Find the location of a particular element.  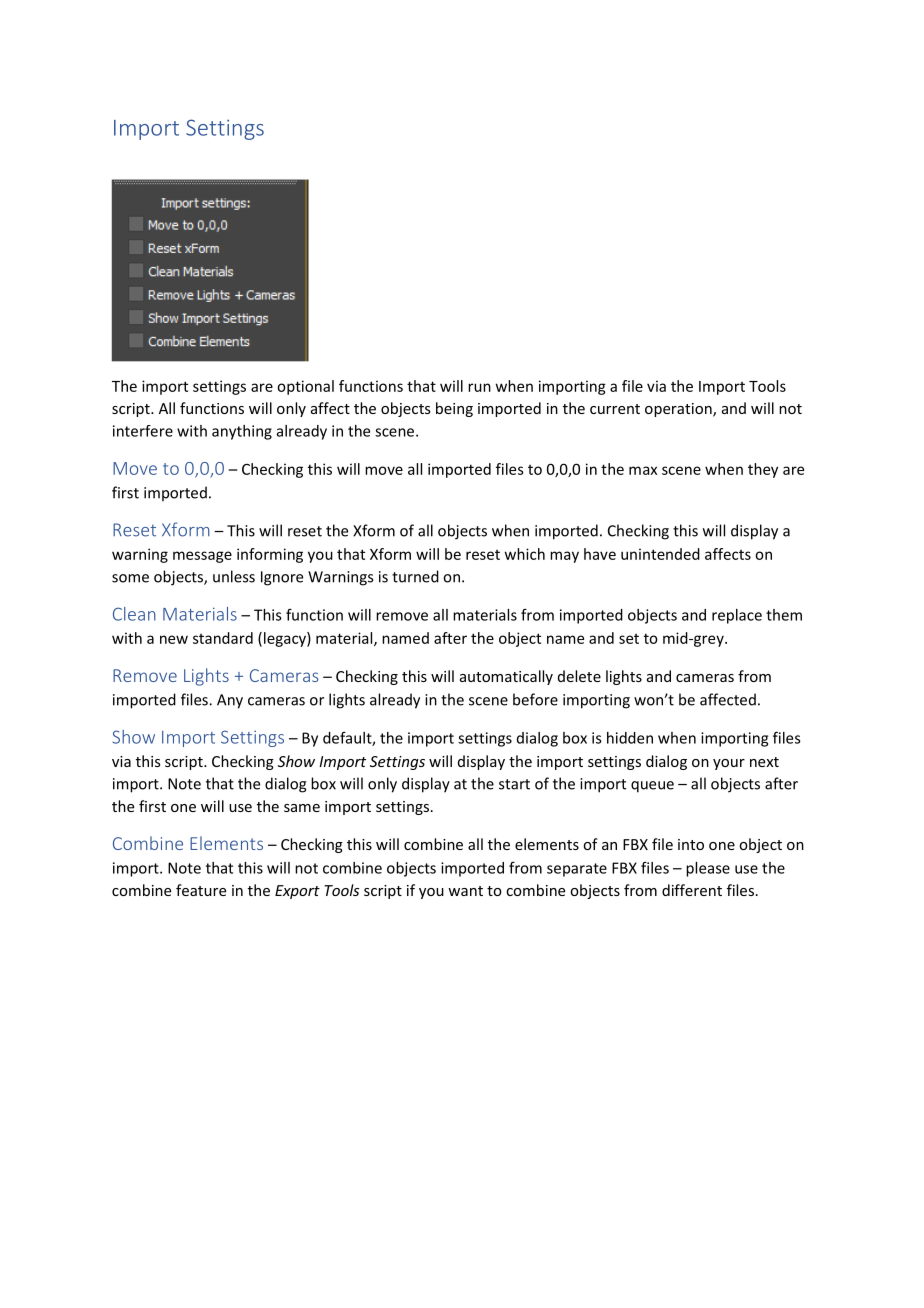

please is located at coordinates (708, 869).
